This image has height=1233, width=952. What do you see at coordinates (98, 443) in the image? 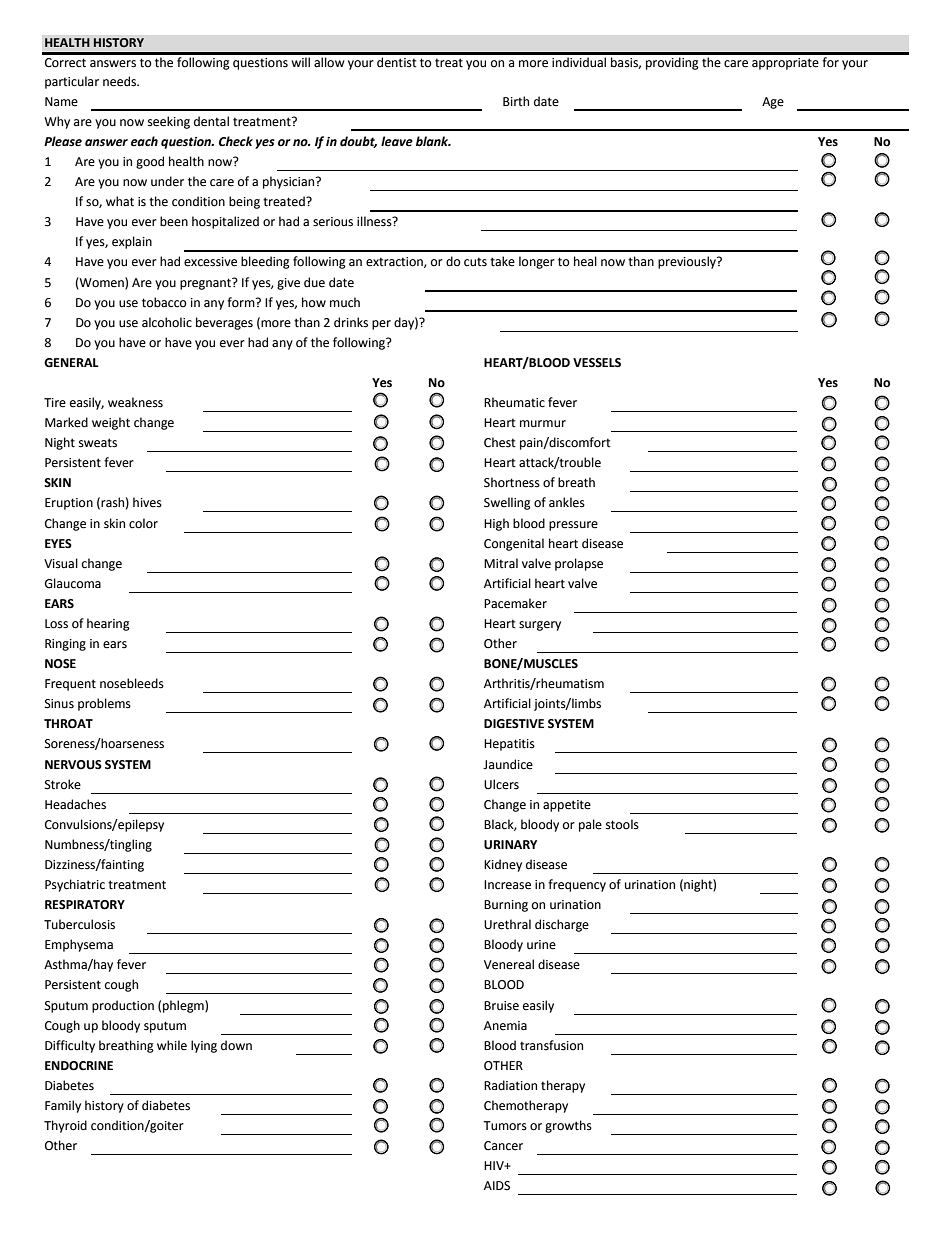
I see `sweats` at bounding box center [98, 443].
